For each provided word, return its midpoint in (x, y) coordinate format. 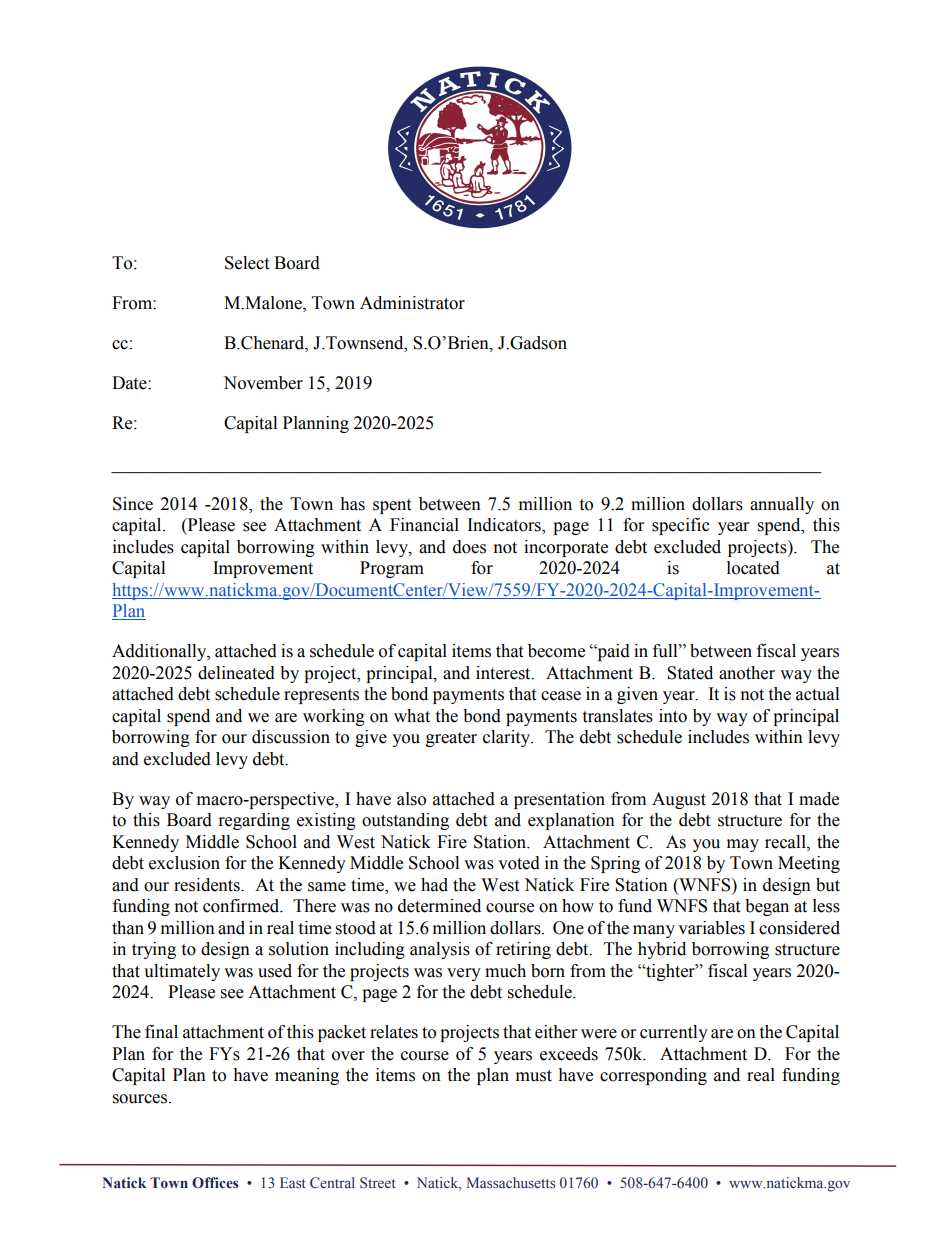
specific (681, 526)
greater (451, 739)
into (673, 716)
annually (782, 505)
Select (247, 263)
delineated (236, 673)
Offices (215, 1183)
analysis (440, 950)
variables (711, 928)
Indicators (505, 526)
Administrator (412, 303)
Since (133, 504)
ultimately (182, 972)
